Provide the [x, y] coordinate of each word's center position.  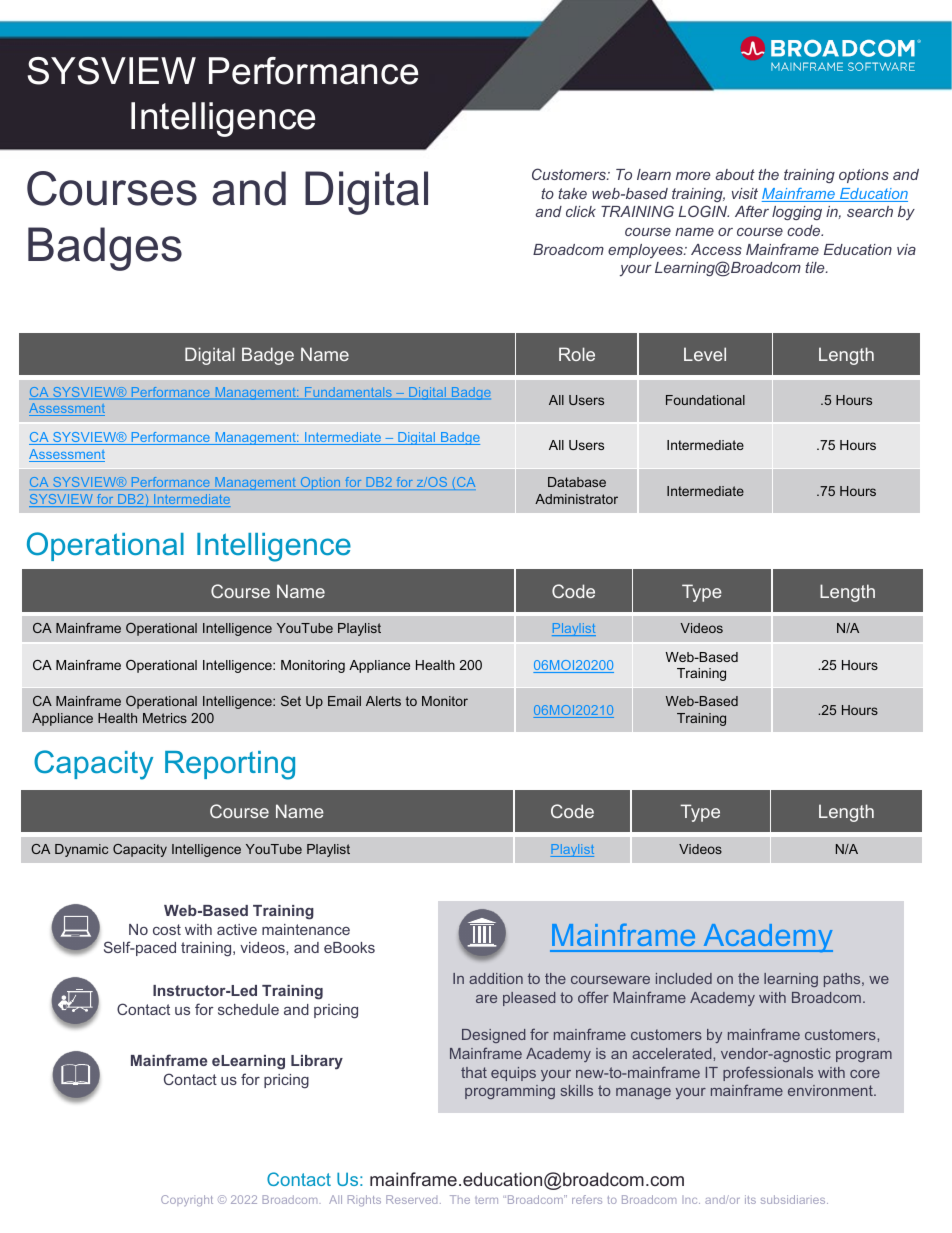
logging [797, 213]
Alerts [383, 701]
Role [577, 354]
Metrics [165, 718]
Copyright [187, 1201]
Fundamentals [348, 393]
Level [705, 354]
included [684, 978]
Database [577, 482]
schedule [248, 1009]
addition [496, 978]
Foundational [705, 400]
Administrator [576, 499]
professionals [768, 1073]
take [572, 193]
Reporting [230, 765]
